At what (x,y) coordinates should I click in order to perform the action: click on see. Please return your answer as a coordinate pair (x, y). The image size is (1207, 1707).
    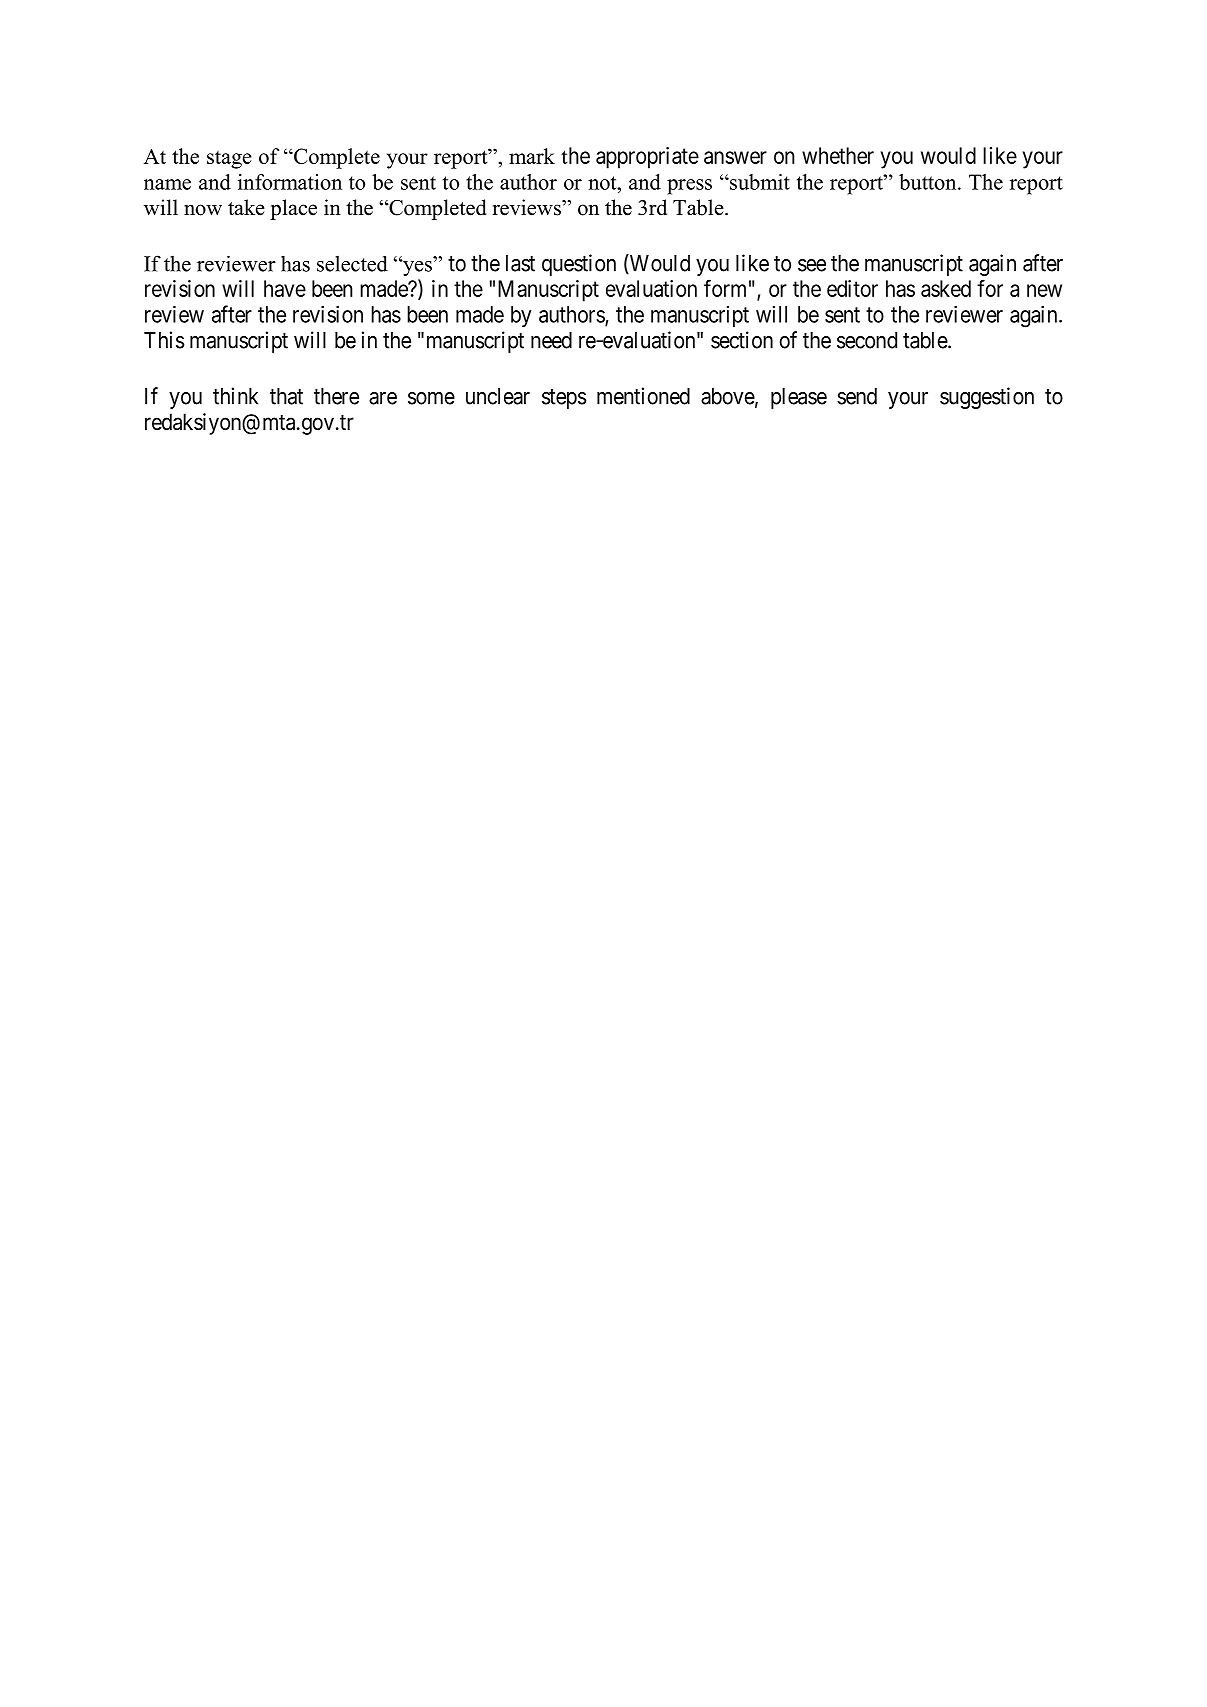
    Looking at the image, I should click on (812, 265).
